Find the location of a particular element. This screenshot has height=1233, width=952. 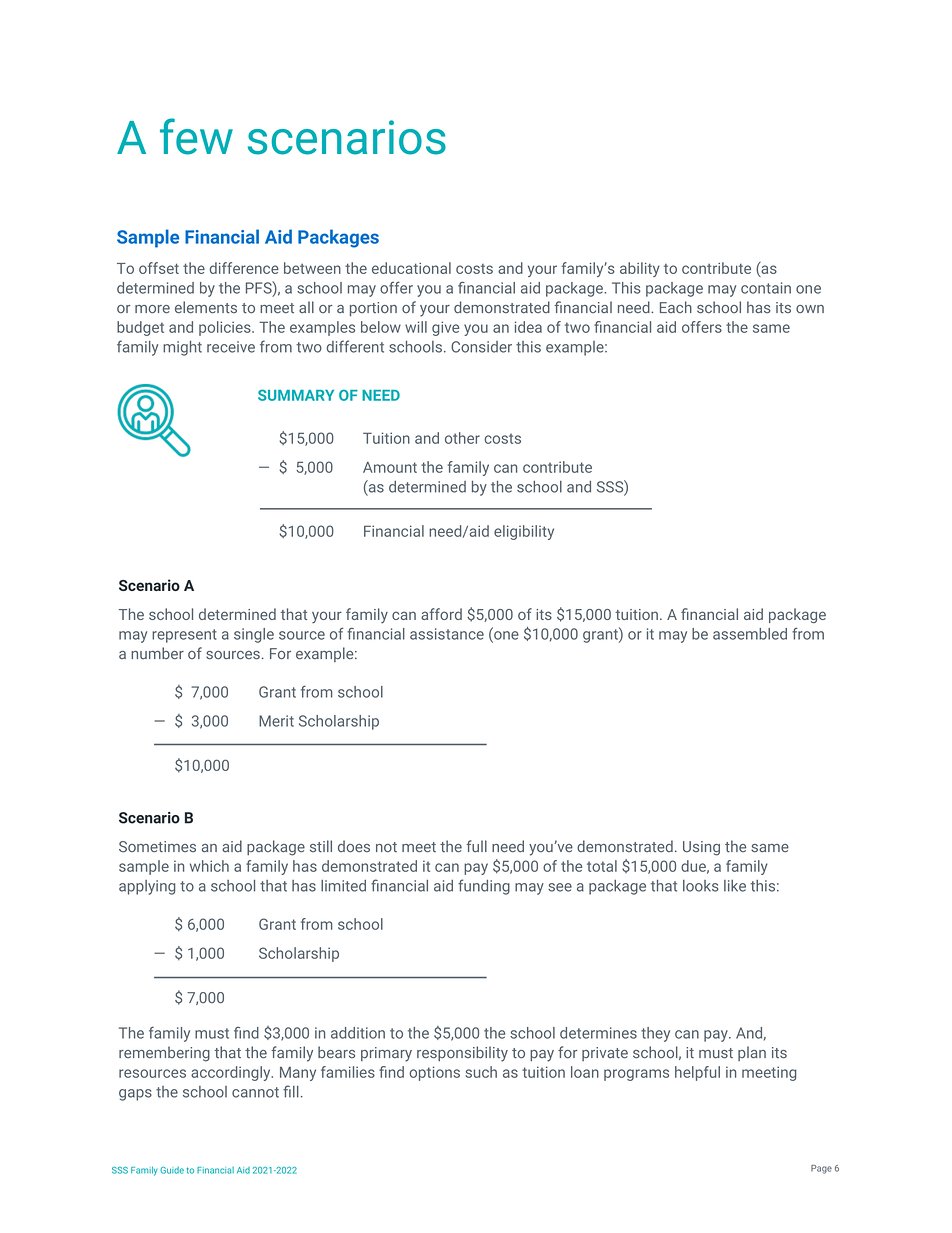

like is located at coordinates (735, 886).
